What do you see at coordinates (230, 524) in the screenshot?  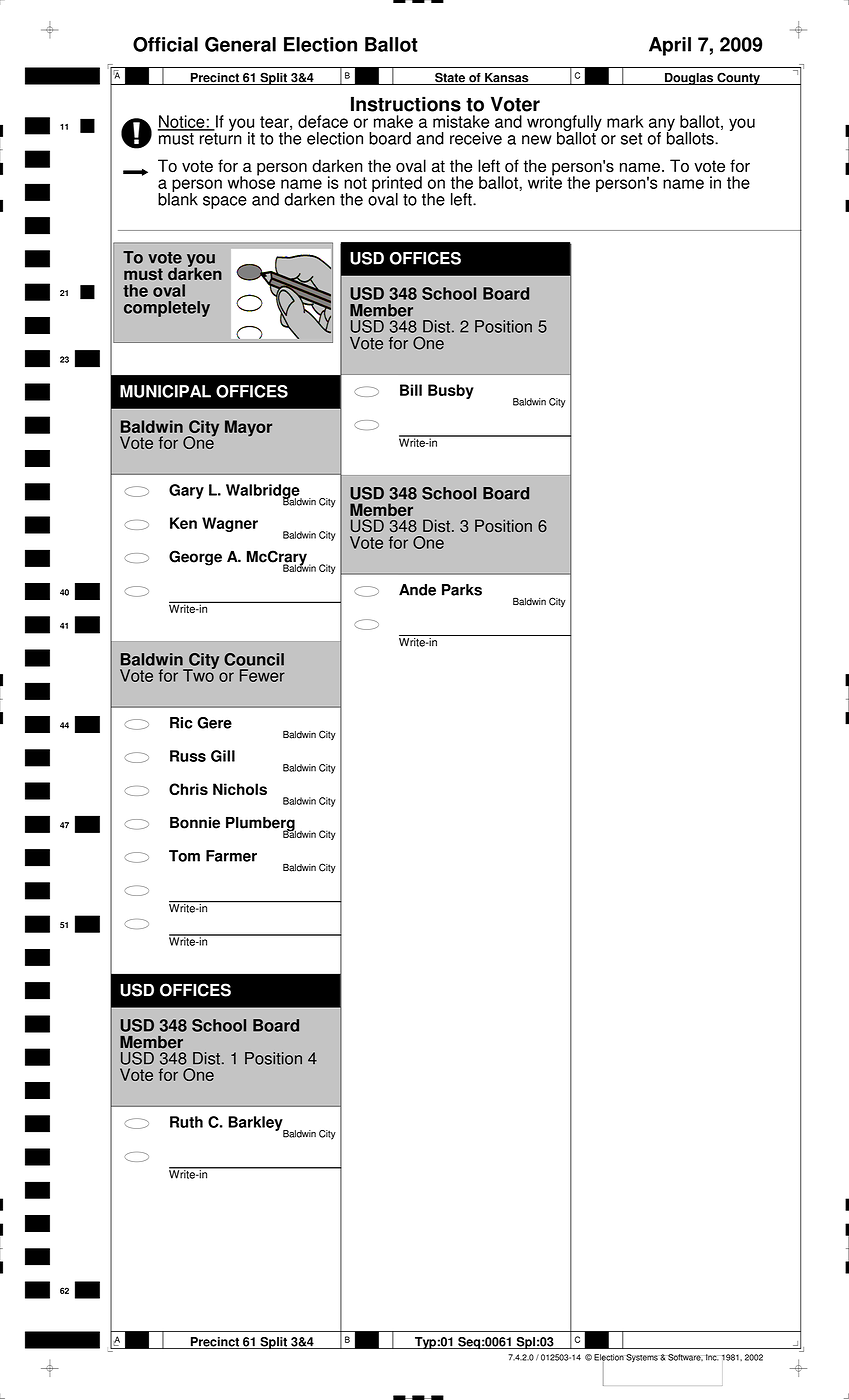 I see `Wagner` at bounding box center [230, 524].
